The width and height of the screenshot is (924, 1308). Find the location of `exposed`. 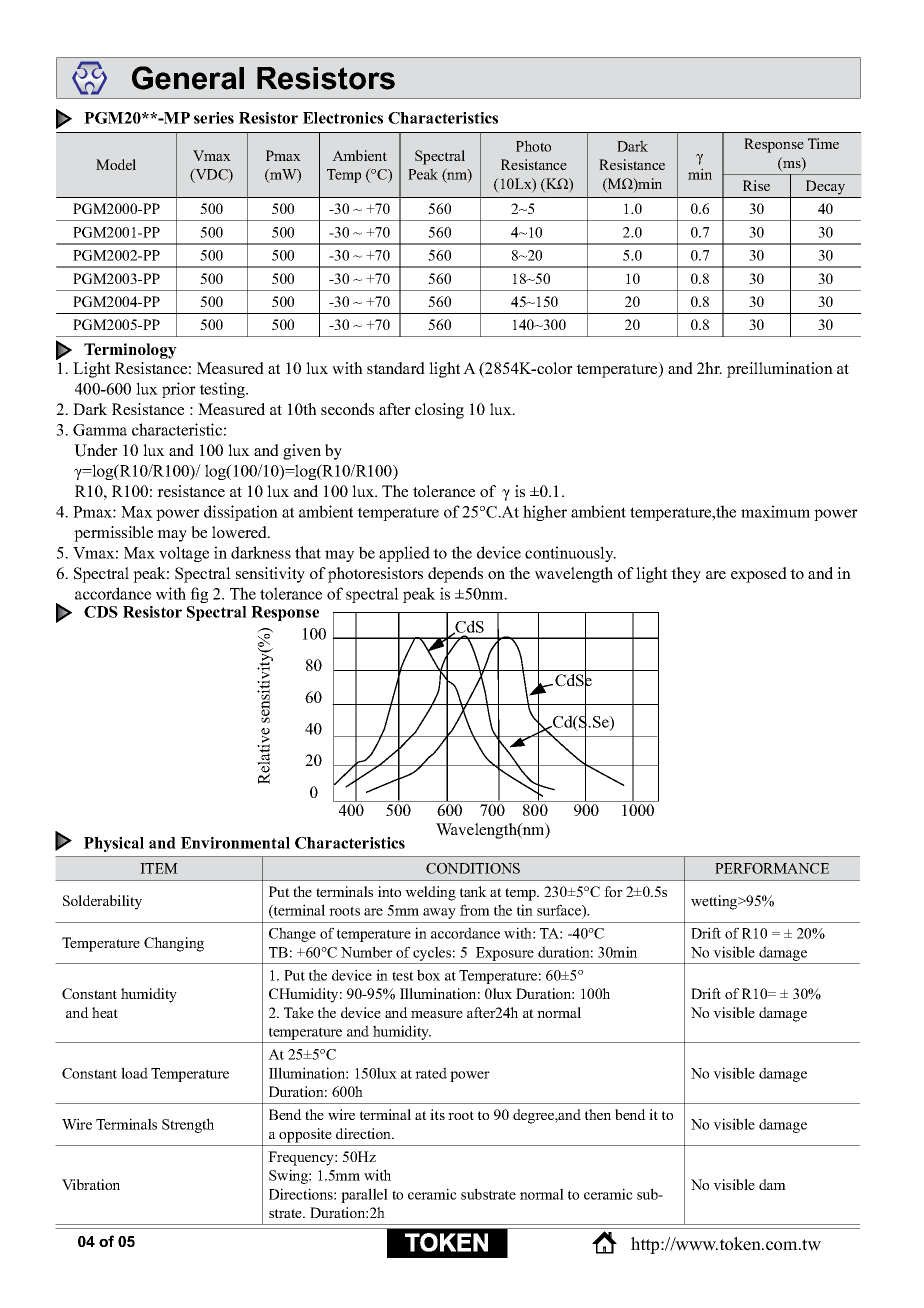

exposed is located at coordinates (759, 575).
